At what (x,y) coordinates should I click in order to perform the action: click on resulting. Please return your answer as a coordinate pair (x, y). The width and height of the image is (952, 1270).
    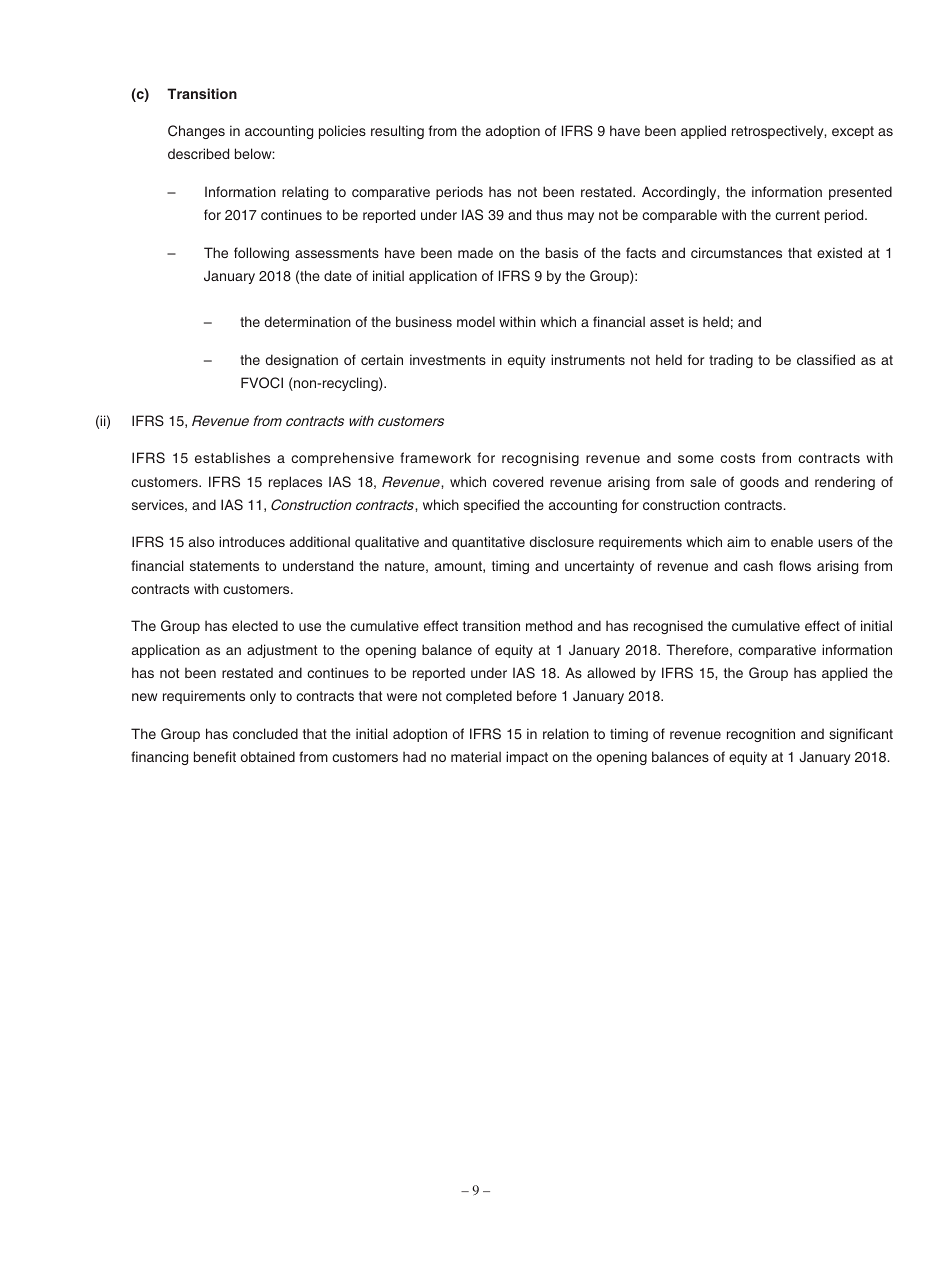
    Looking at the image, I should click on (397, 132).
